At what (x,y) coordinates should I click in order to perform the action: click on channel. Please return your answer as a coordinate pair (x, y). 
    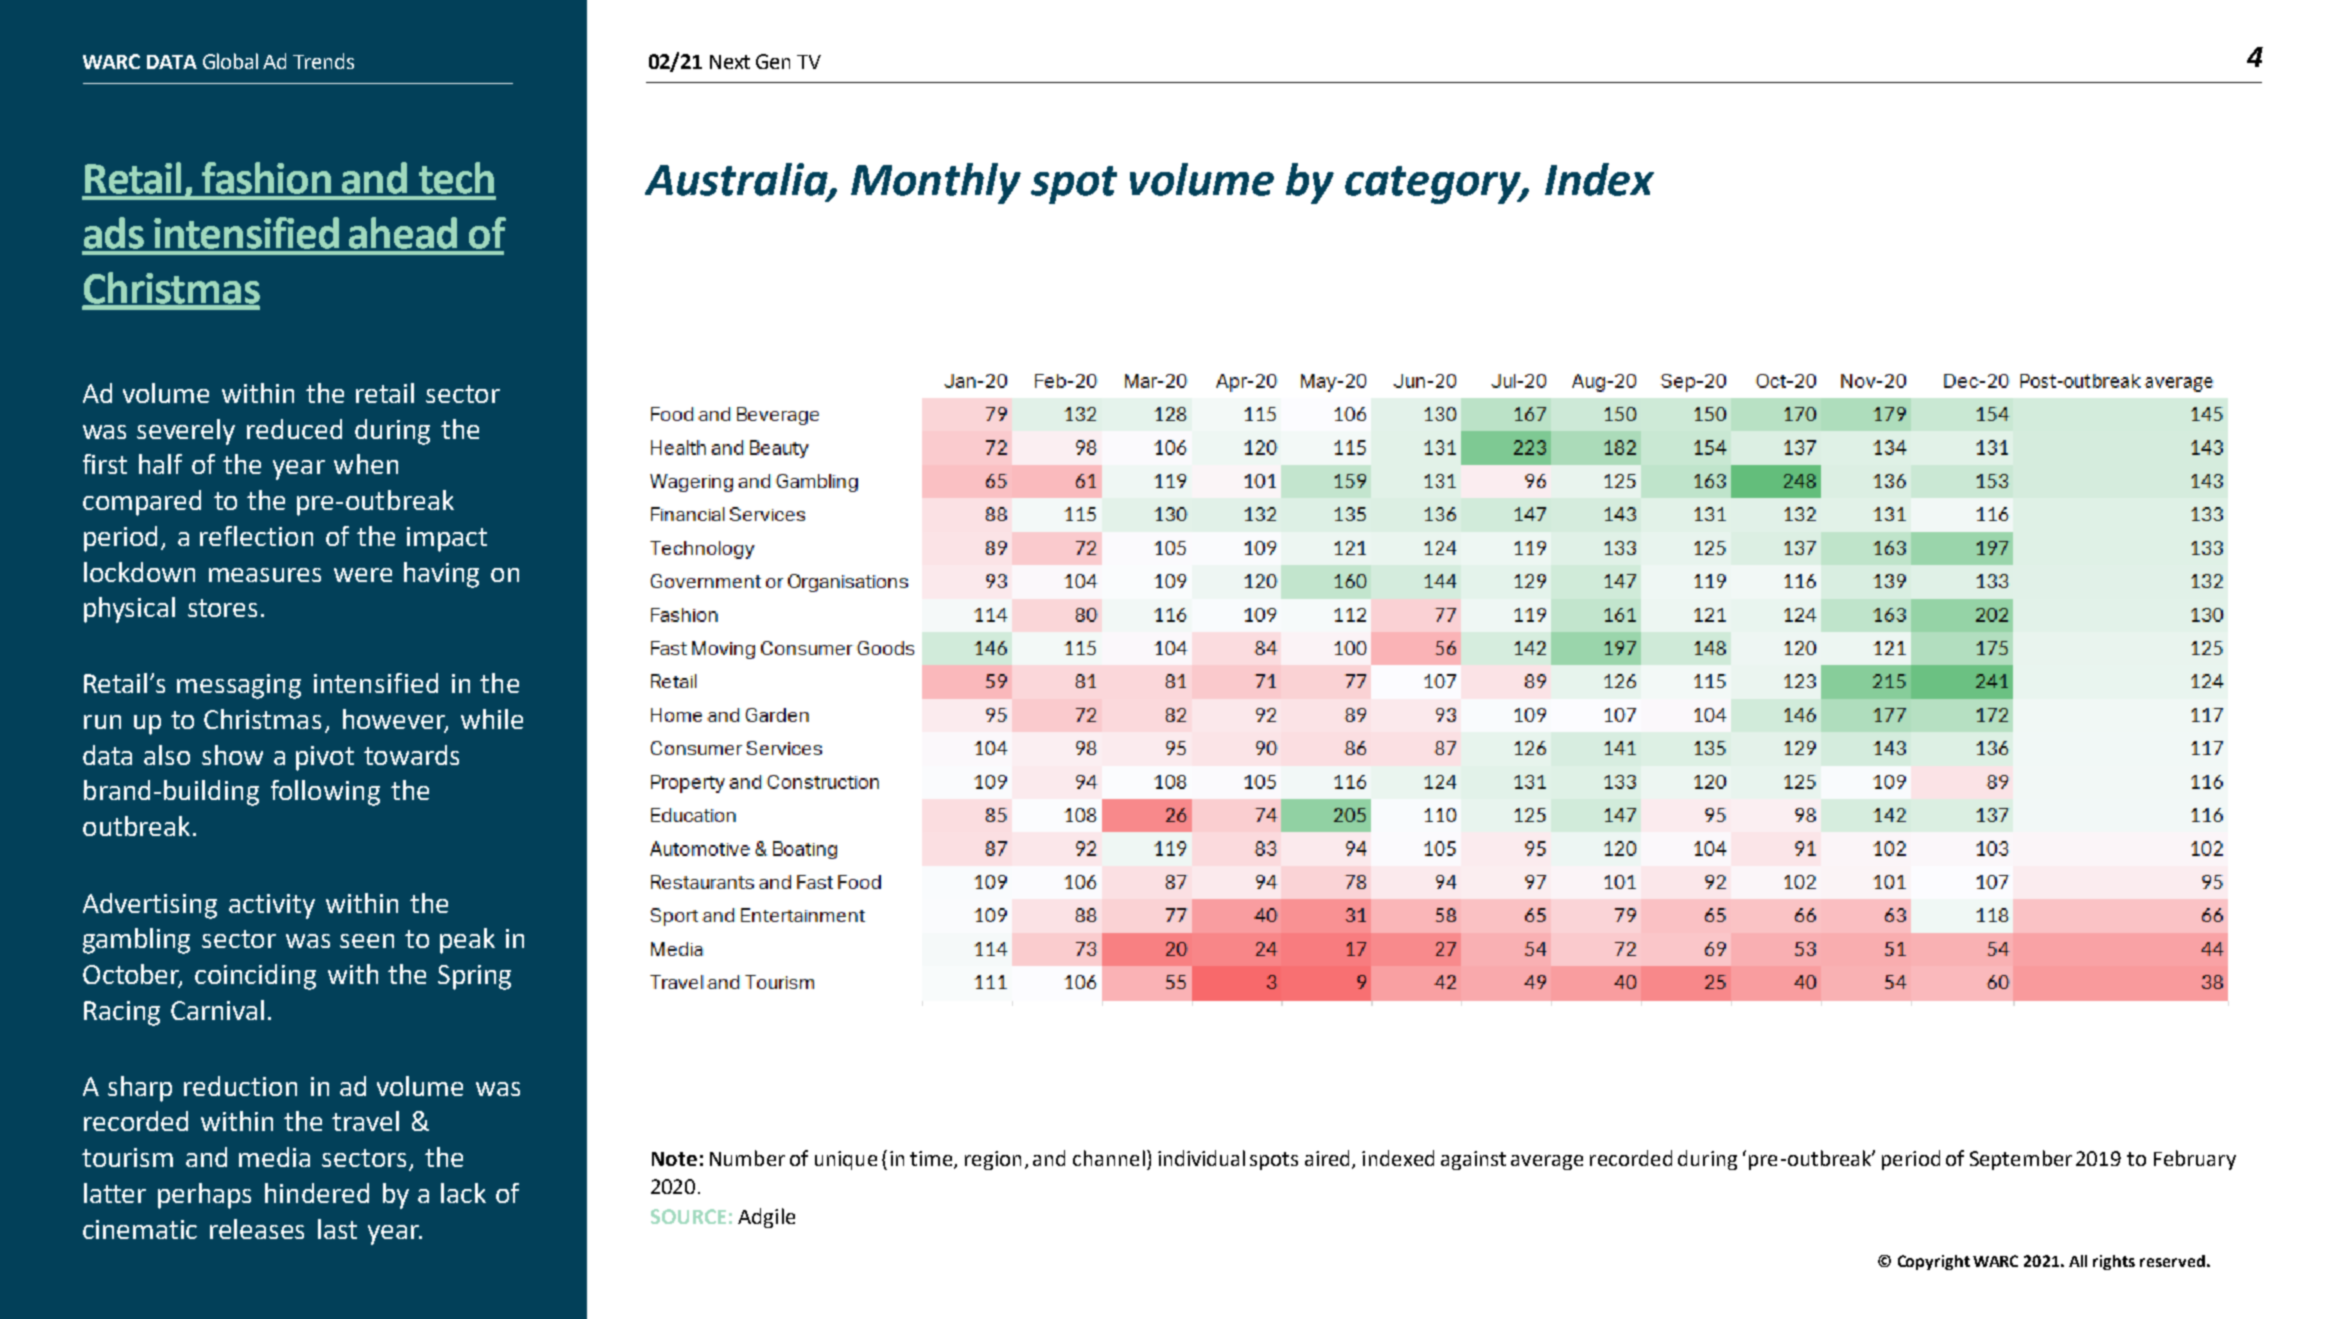
    Looking at the image, I should click on (1109, 1158).
